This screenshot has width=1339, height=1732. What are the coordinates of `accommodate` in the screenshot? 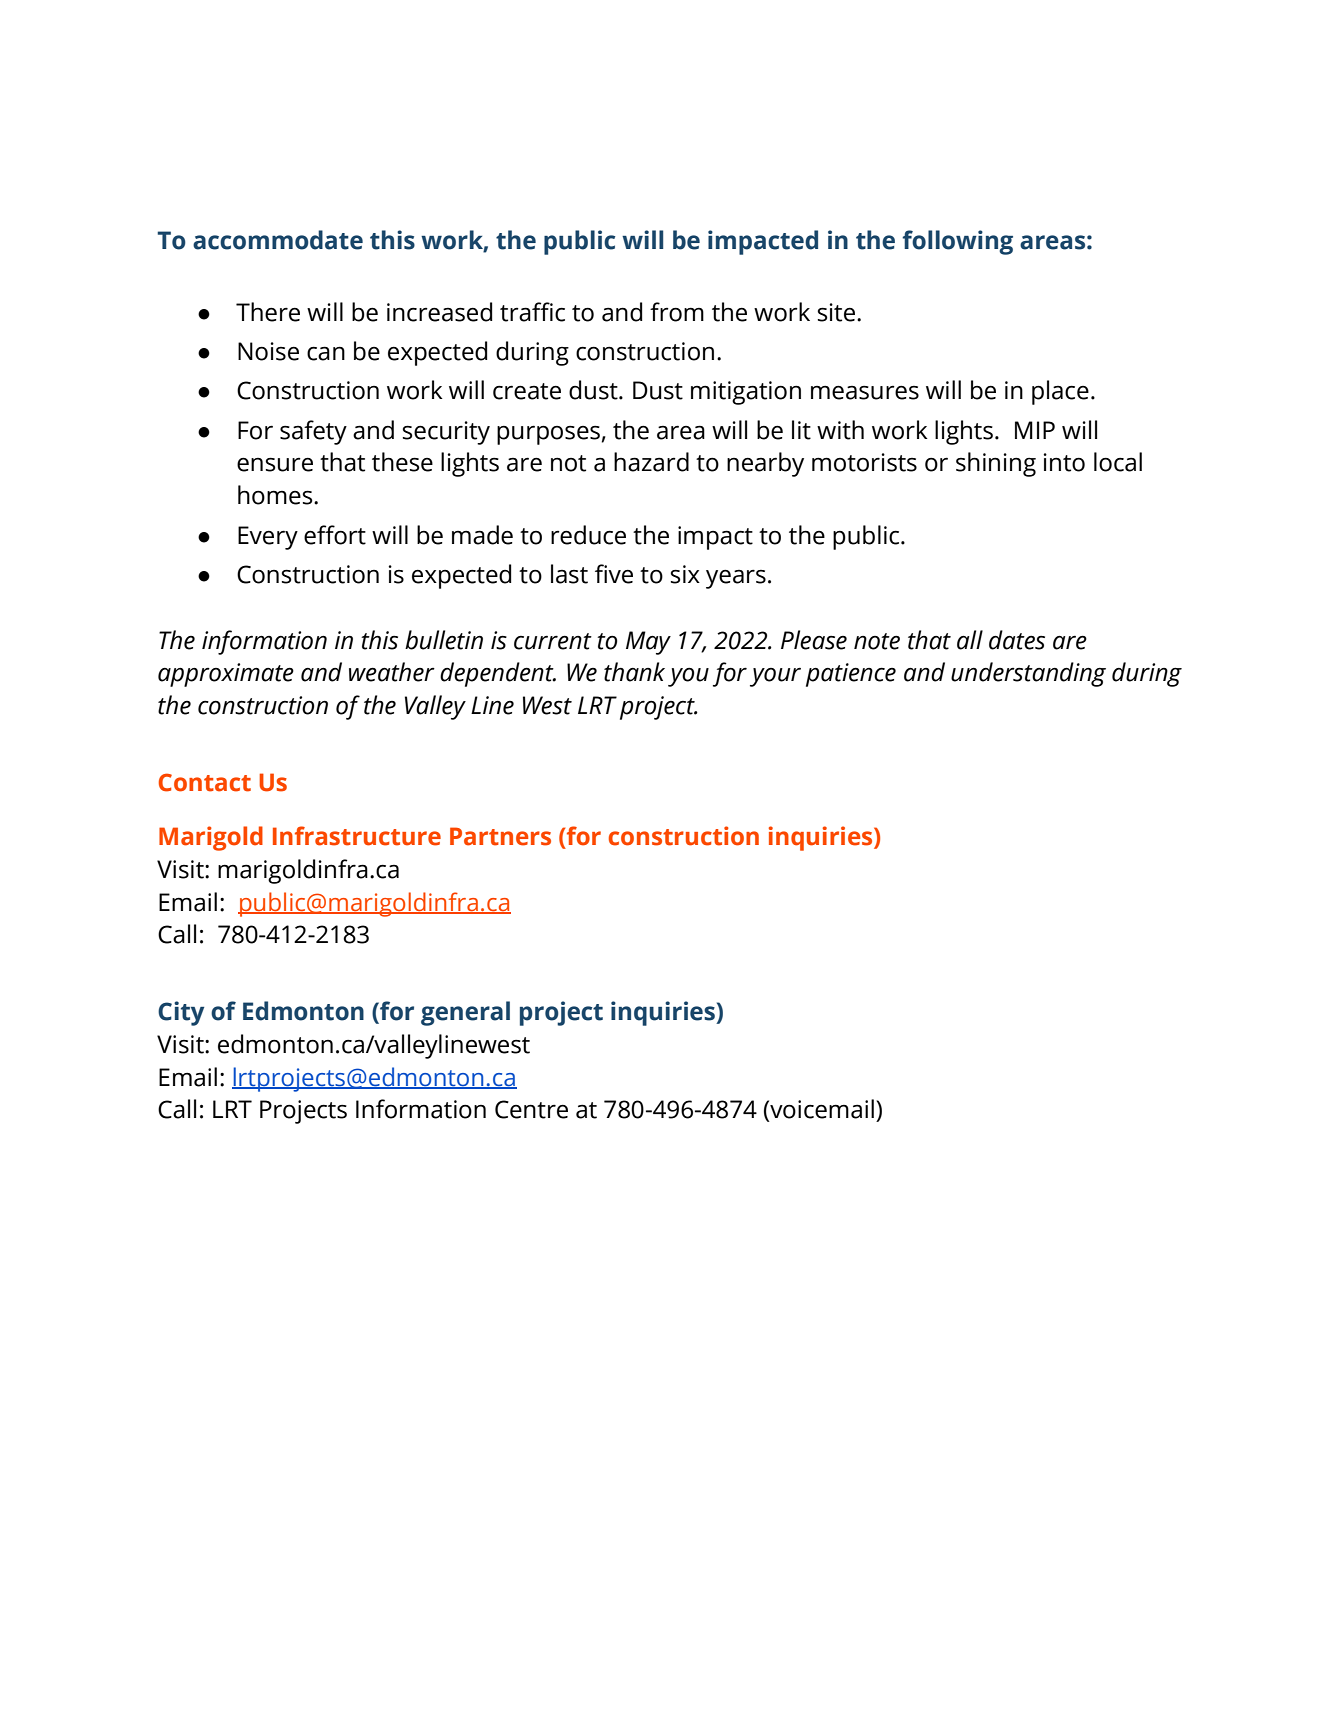 It's located at (278, 240).
